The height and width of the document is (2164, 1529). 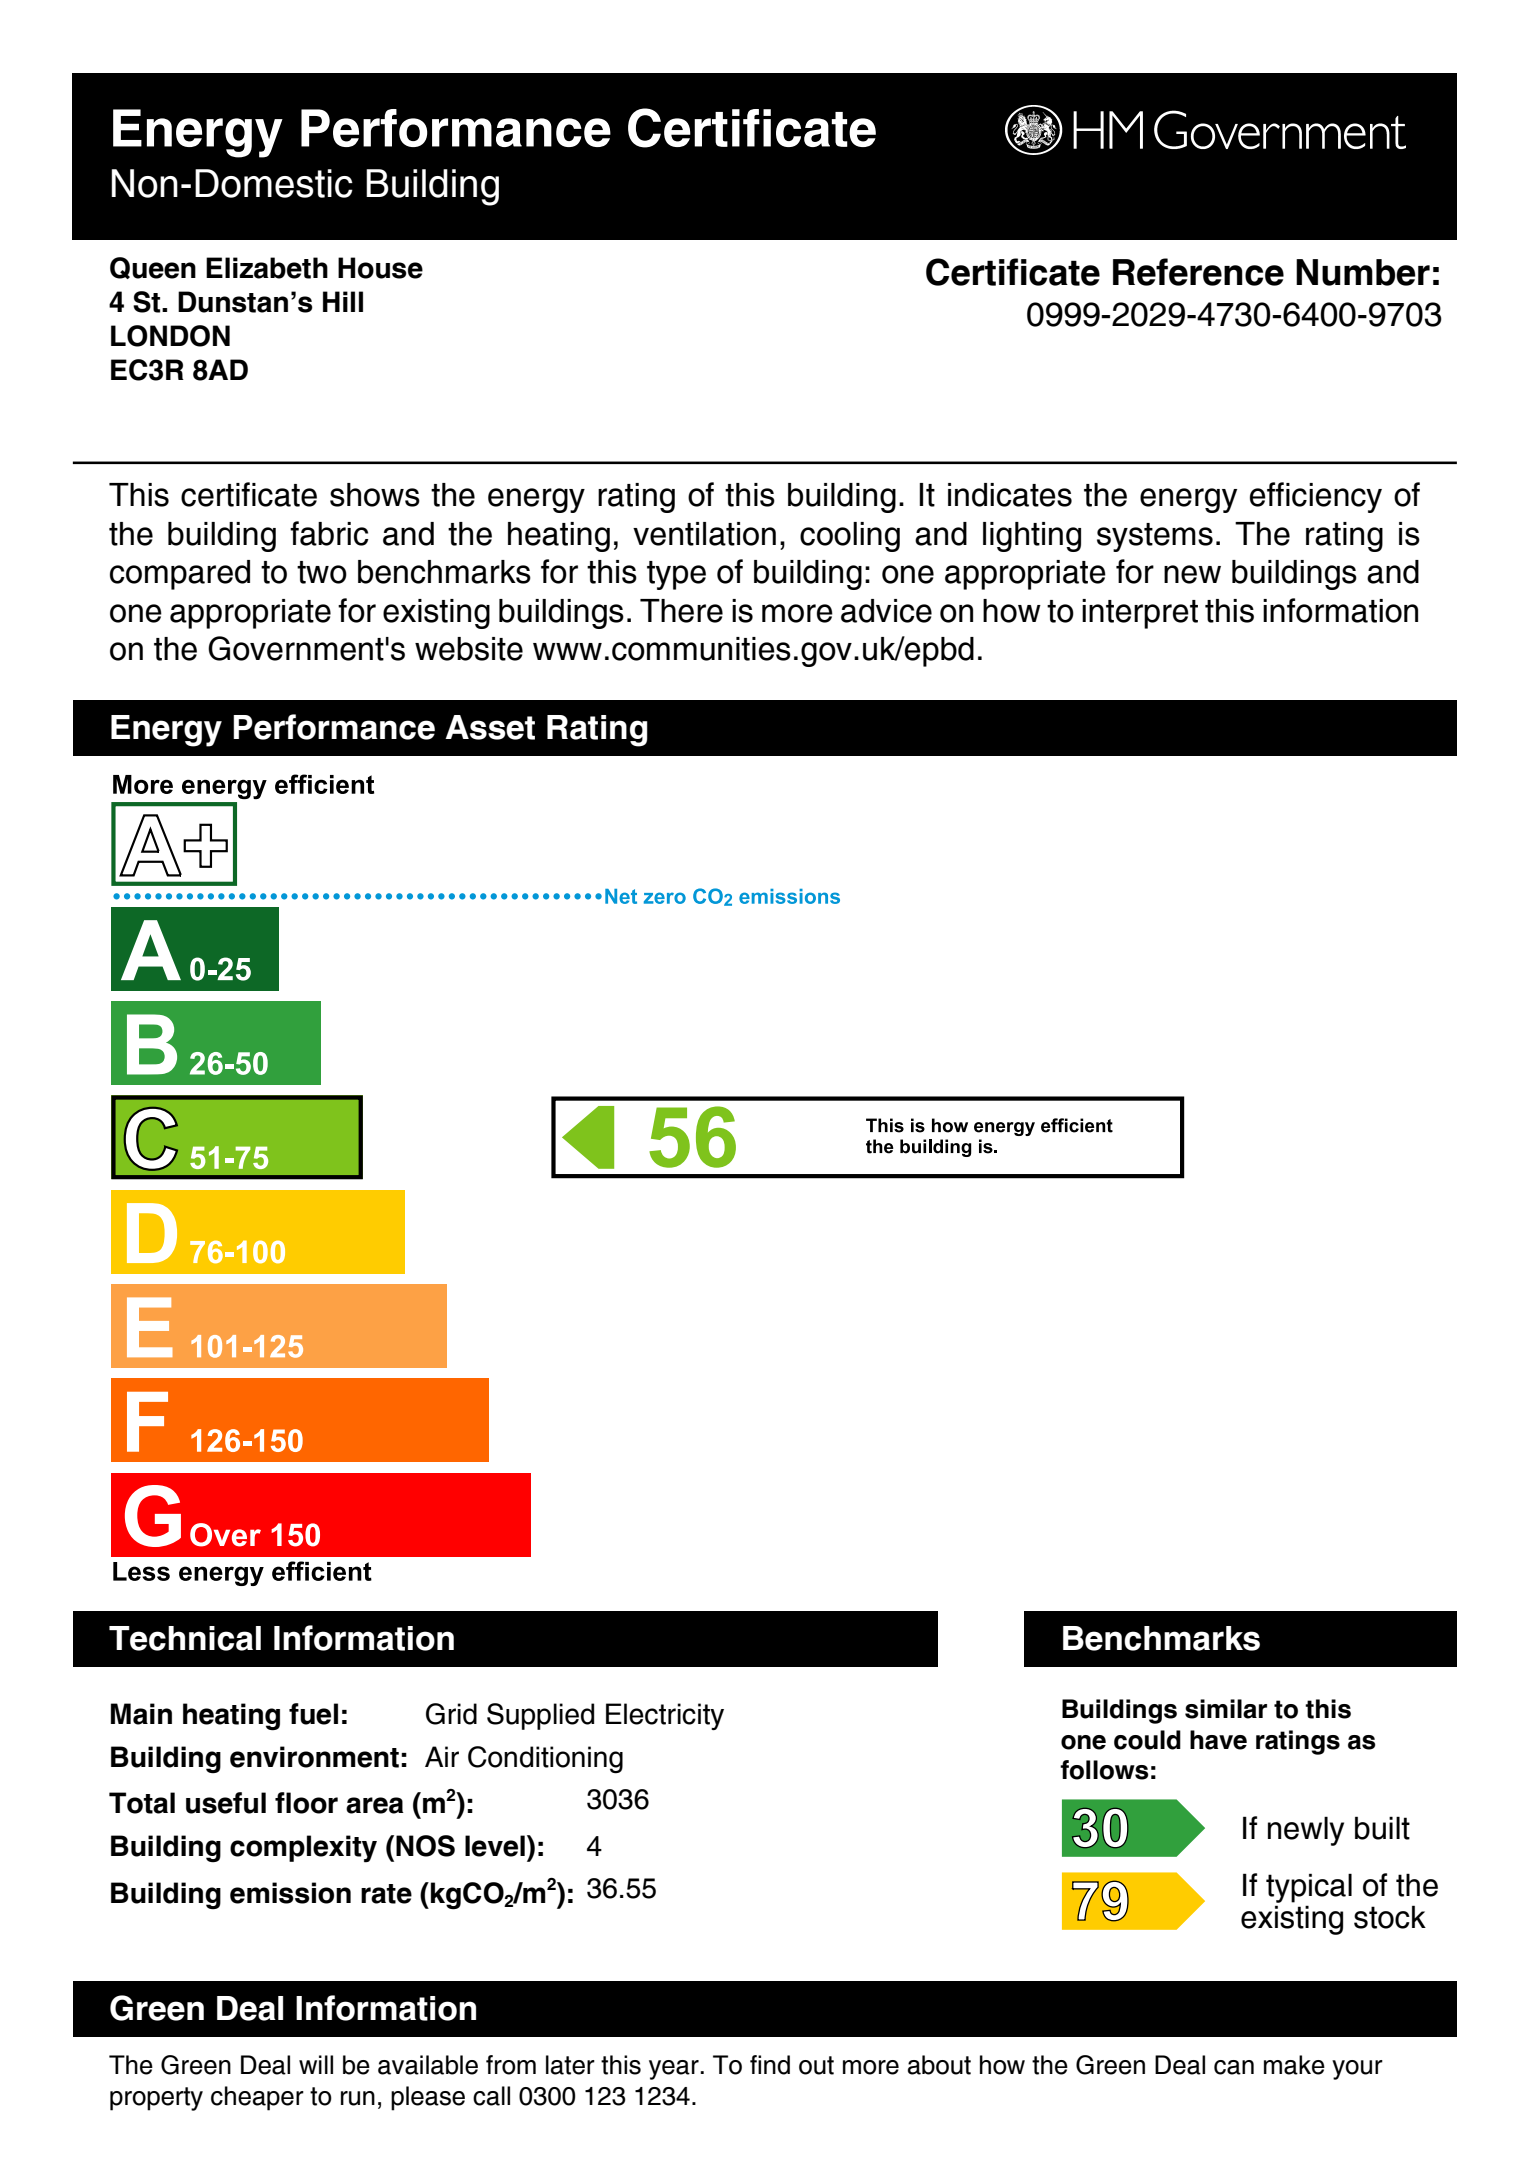 I want to click on Electricity, so click(x=665, y=1716).
